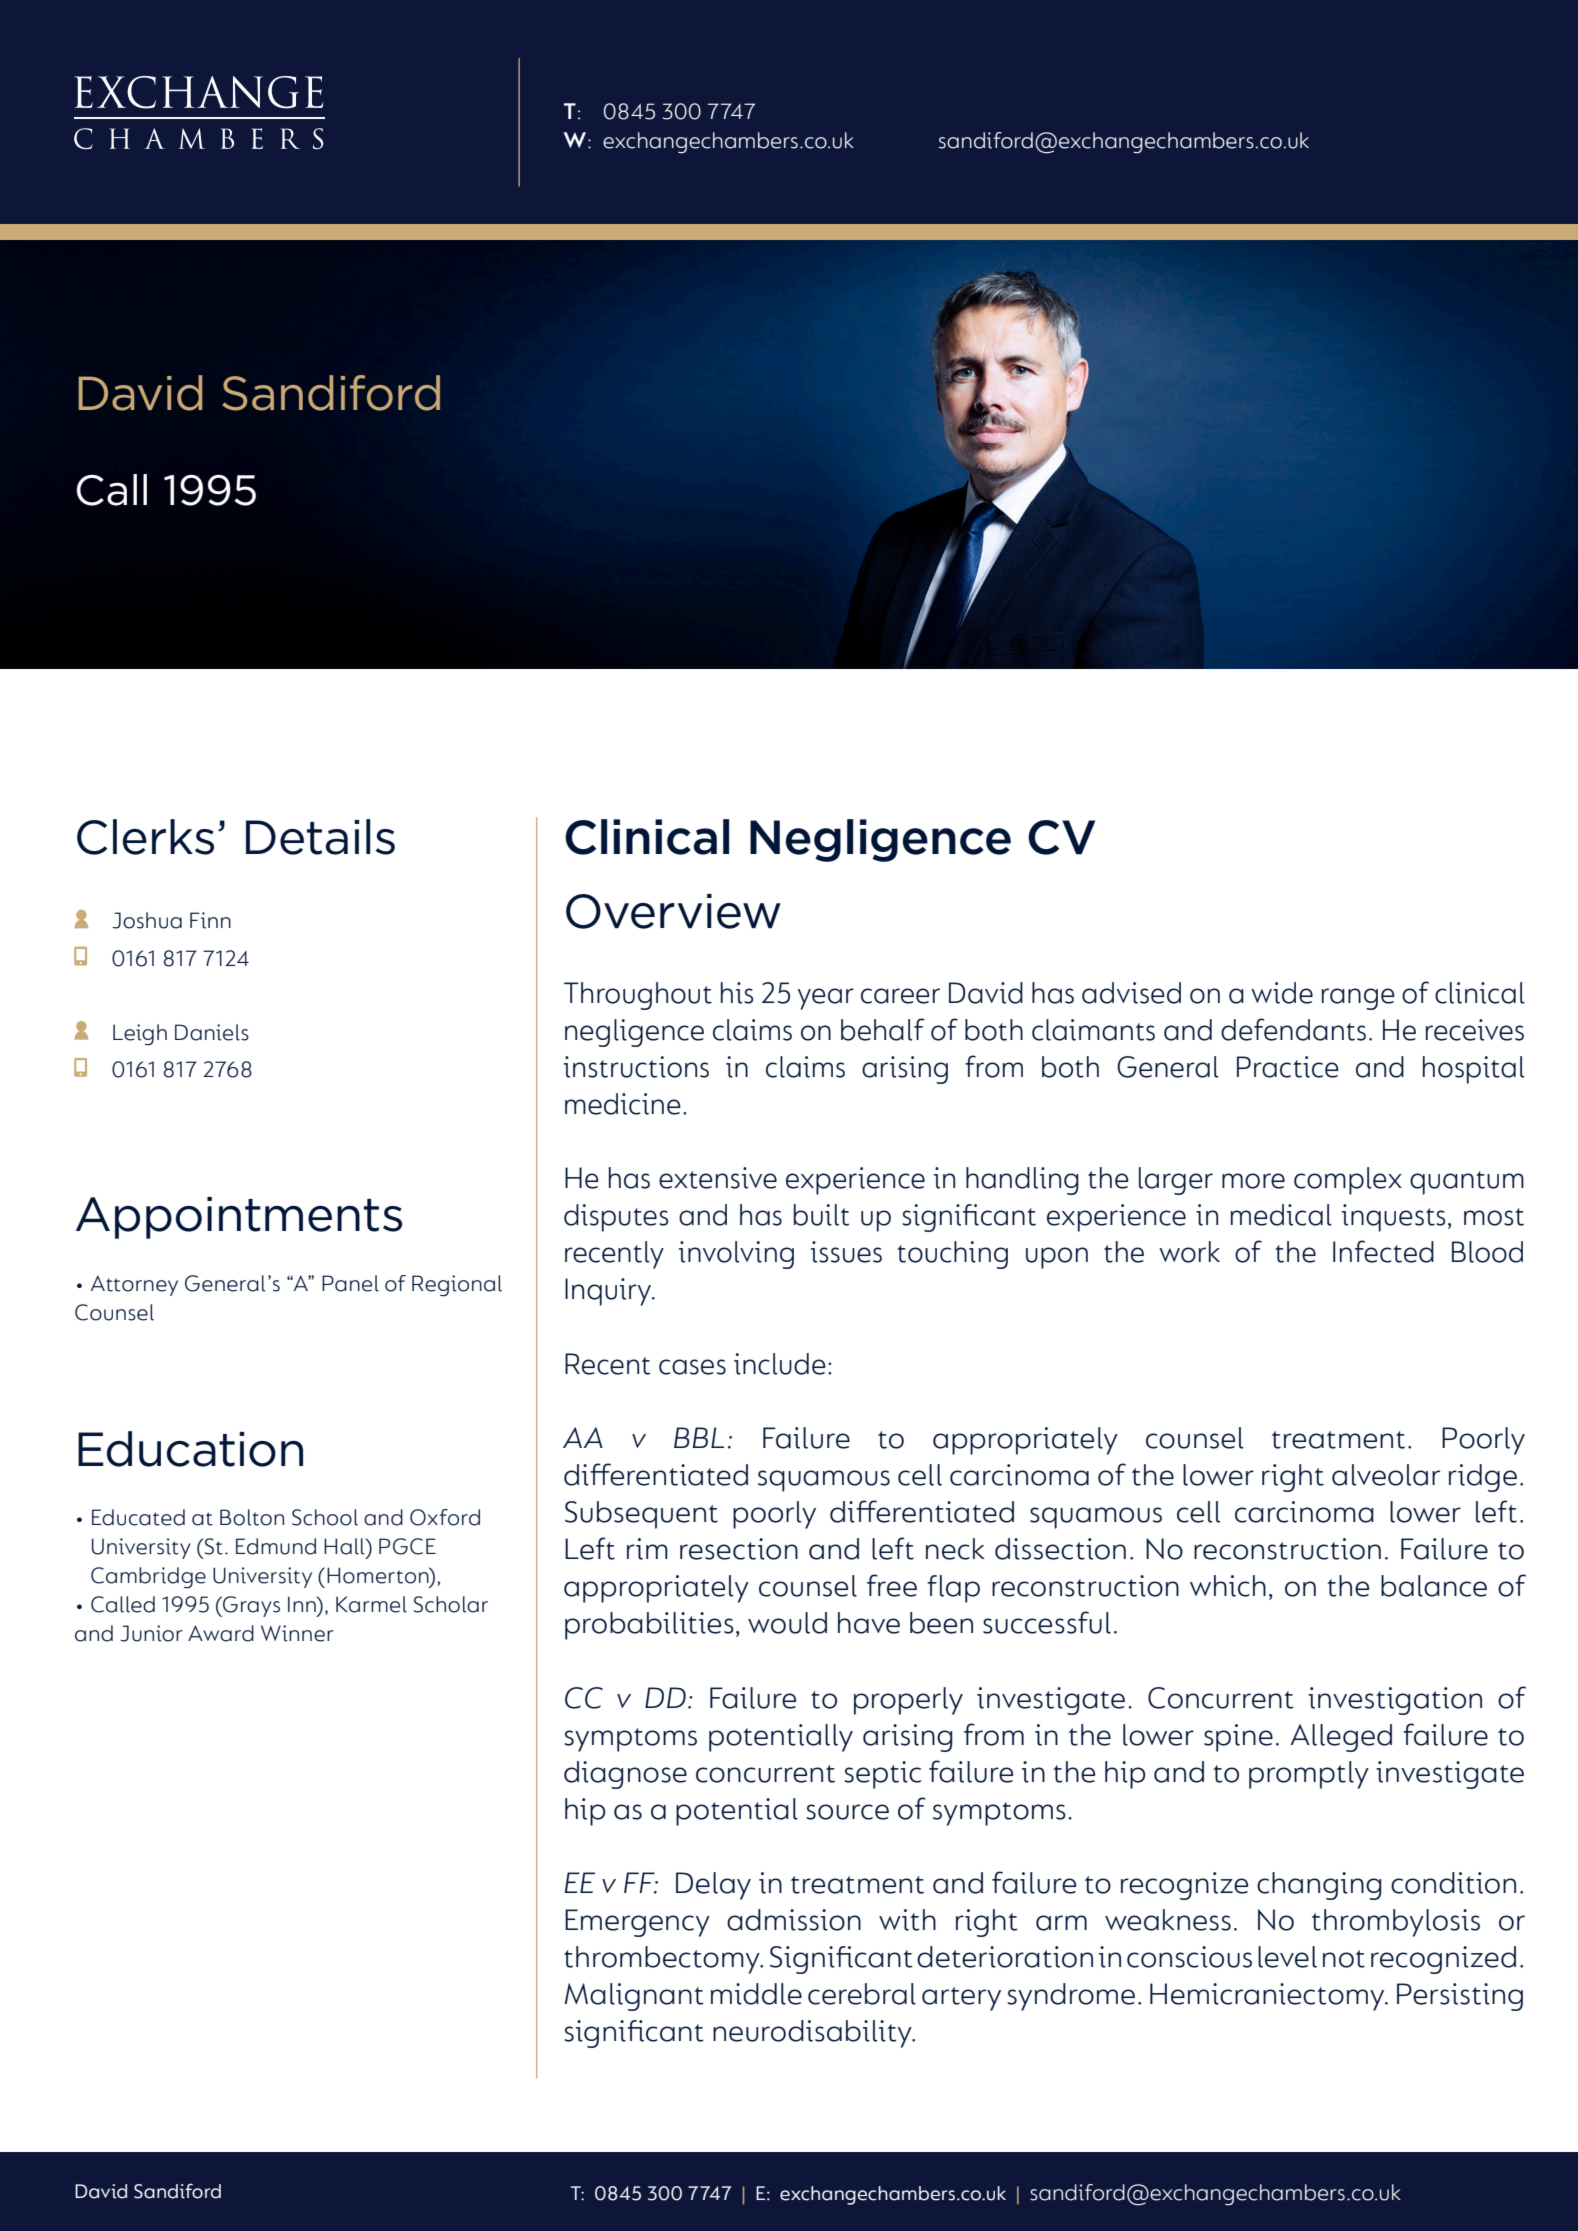 The width and height of the image is (1578, 2231). Describe the element at coordinates (699, 1437) in the image. I see `BBL` at that location.
